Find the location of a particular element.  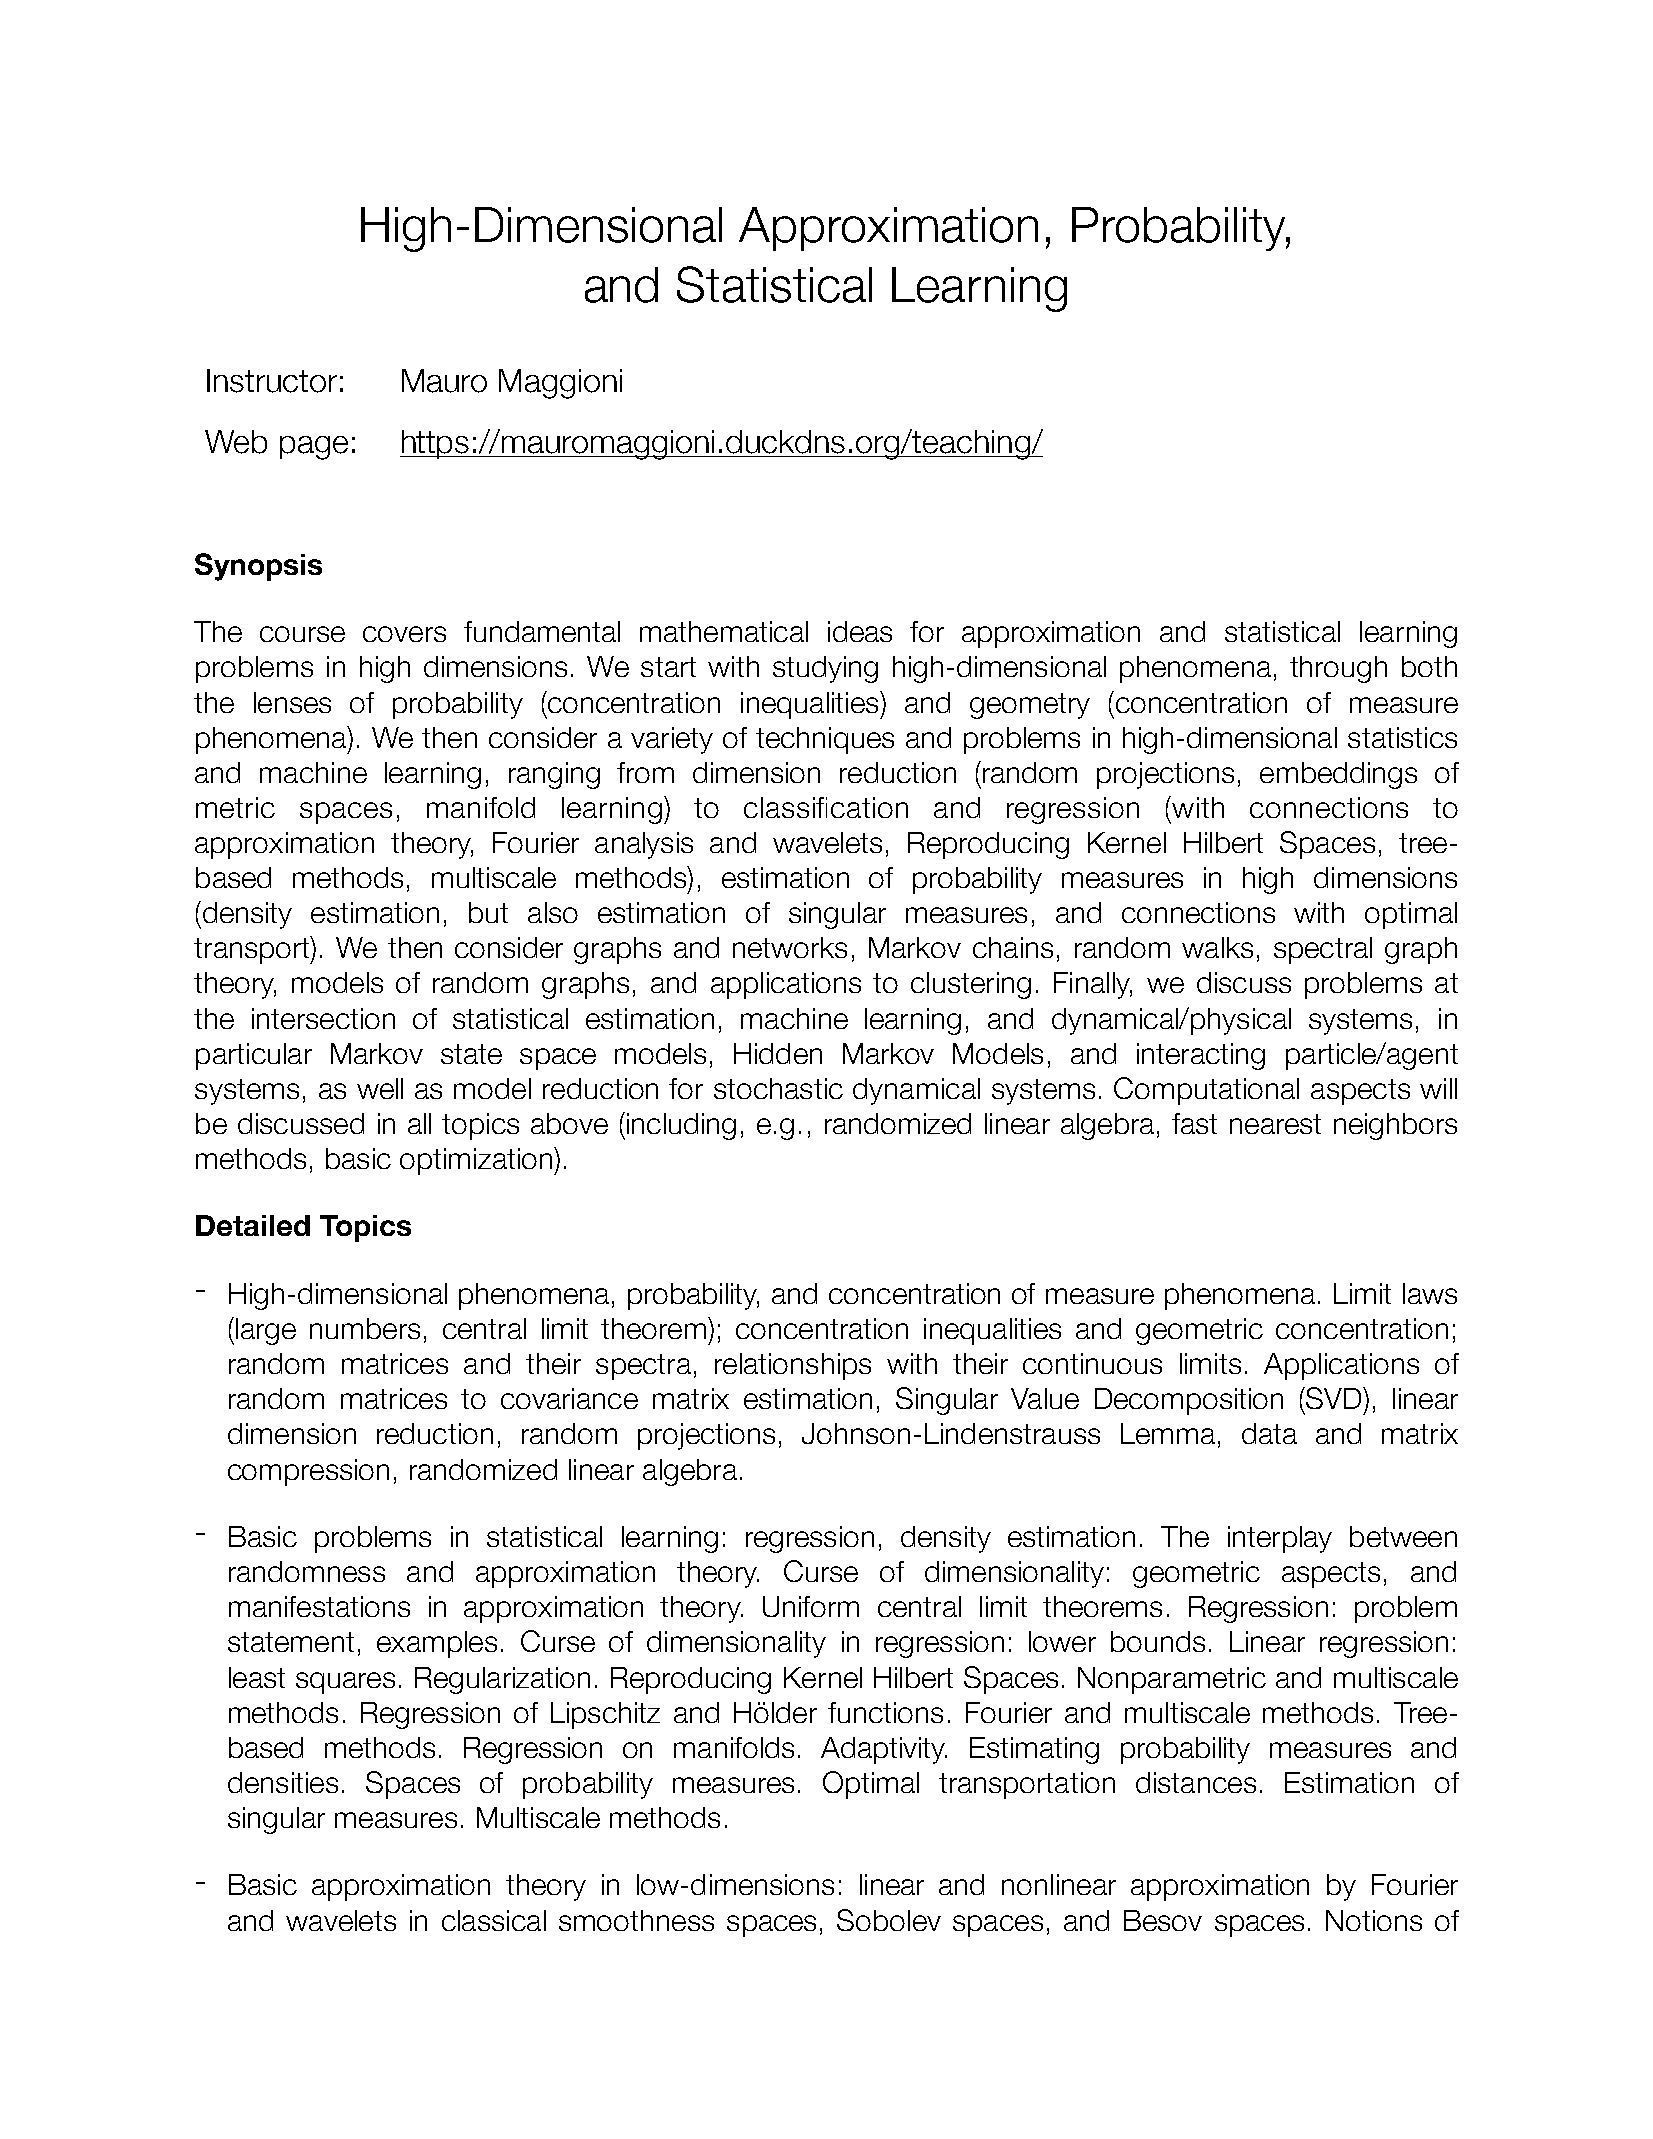

stochastic is located at coordinates (778, 1088).
